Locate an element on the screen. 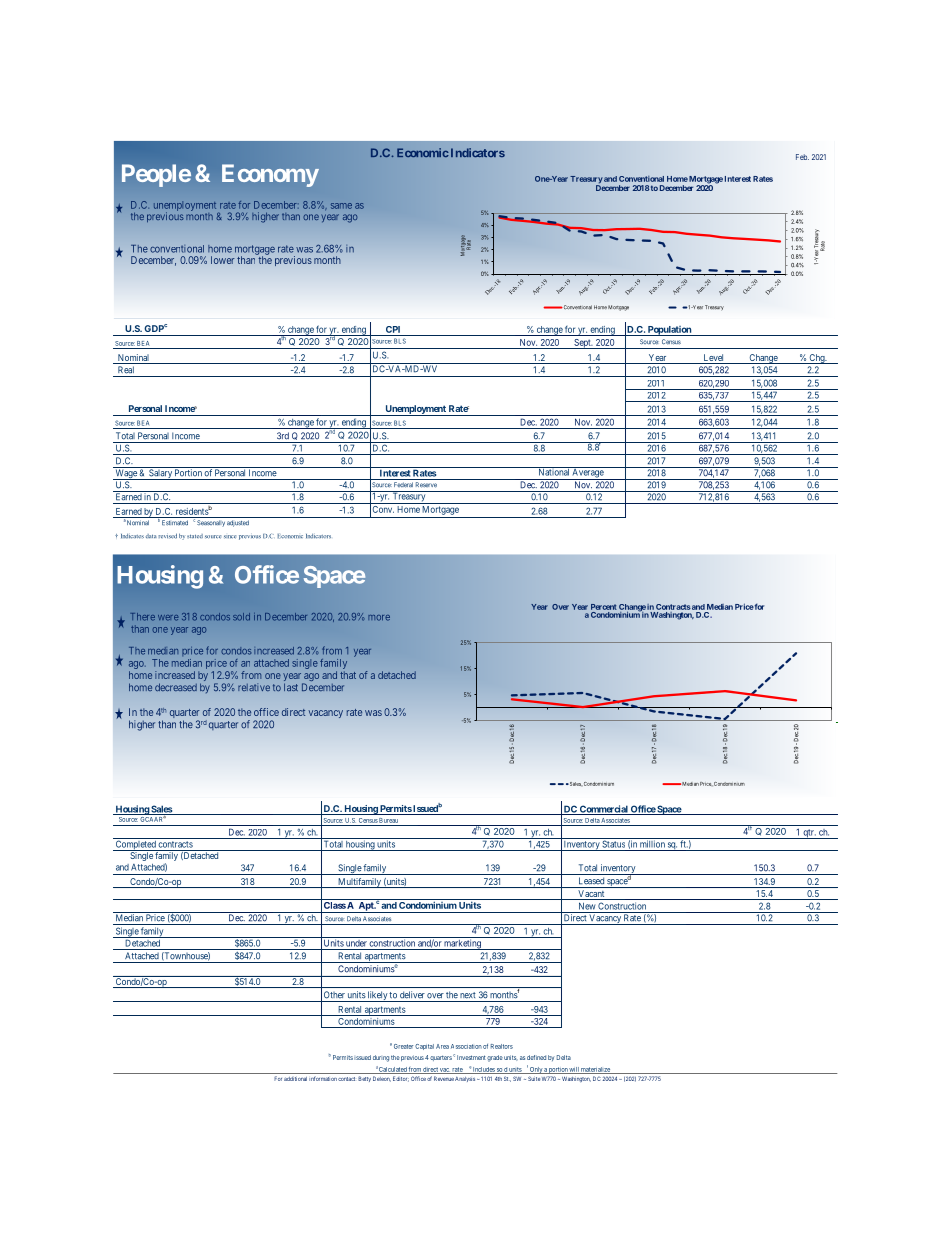  Commercial is located at coordinates (604, 810).
